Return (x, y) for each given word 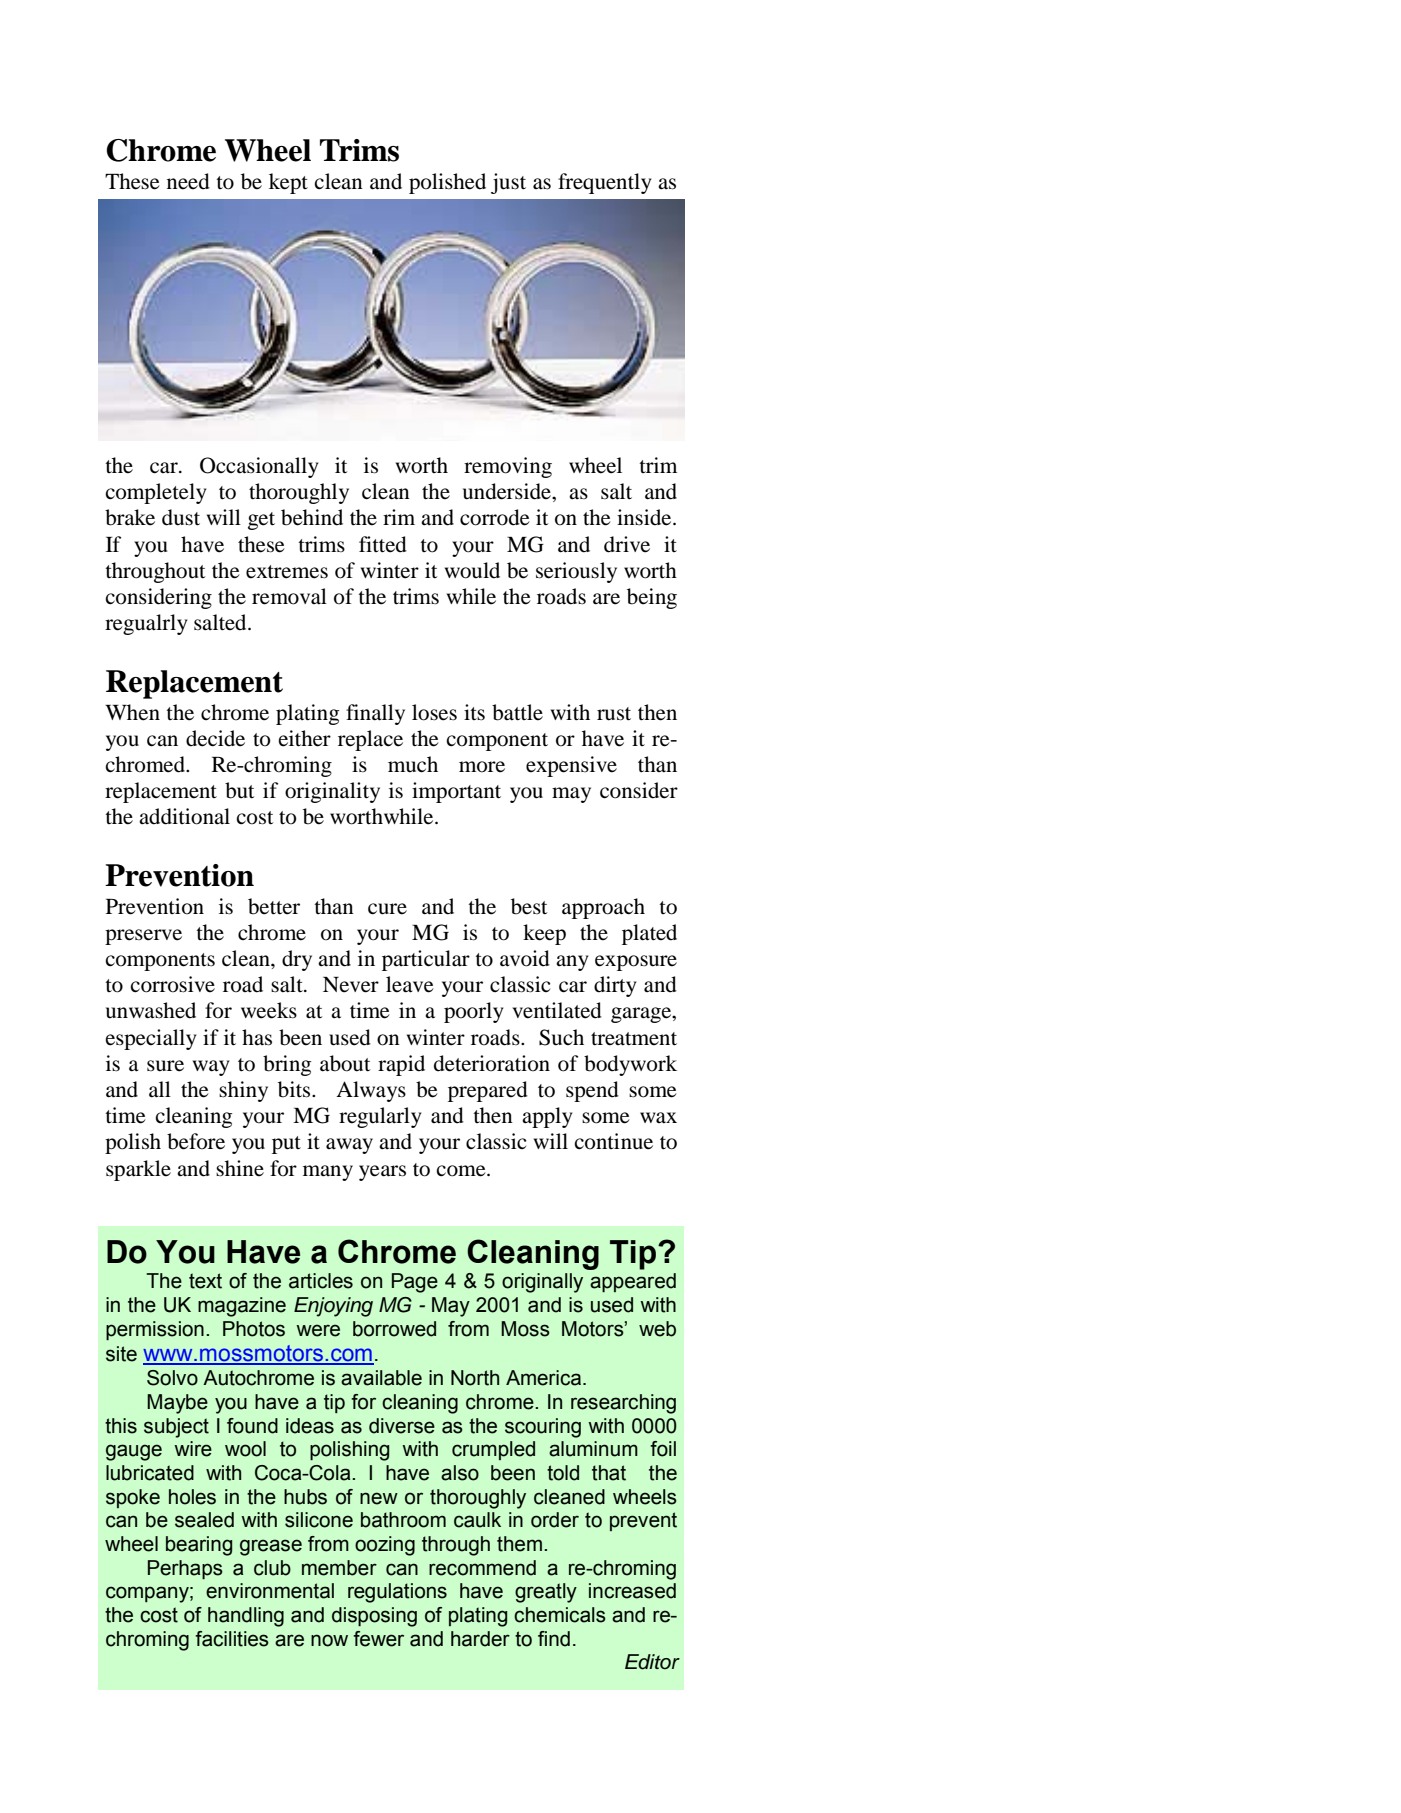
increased (632, 1591)
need (188, 181)
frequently (604, 183)
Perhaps (185, 1569)
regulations (397, 1593)
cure (387, 909)
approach (603, 908)
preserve (143, 937)
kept (288, 183)
